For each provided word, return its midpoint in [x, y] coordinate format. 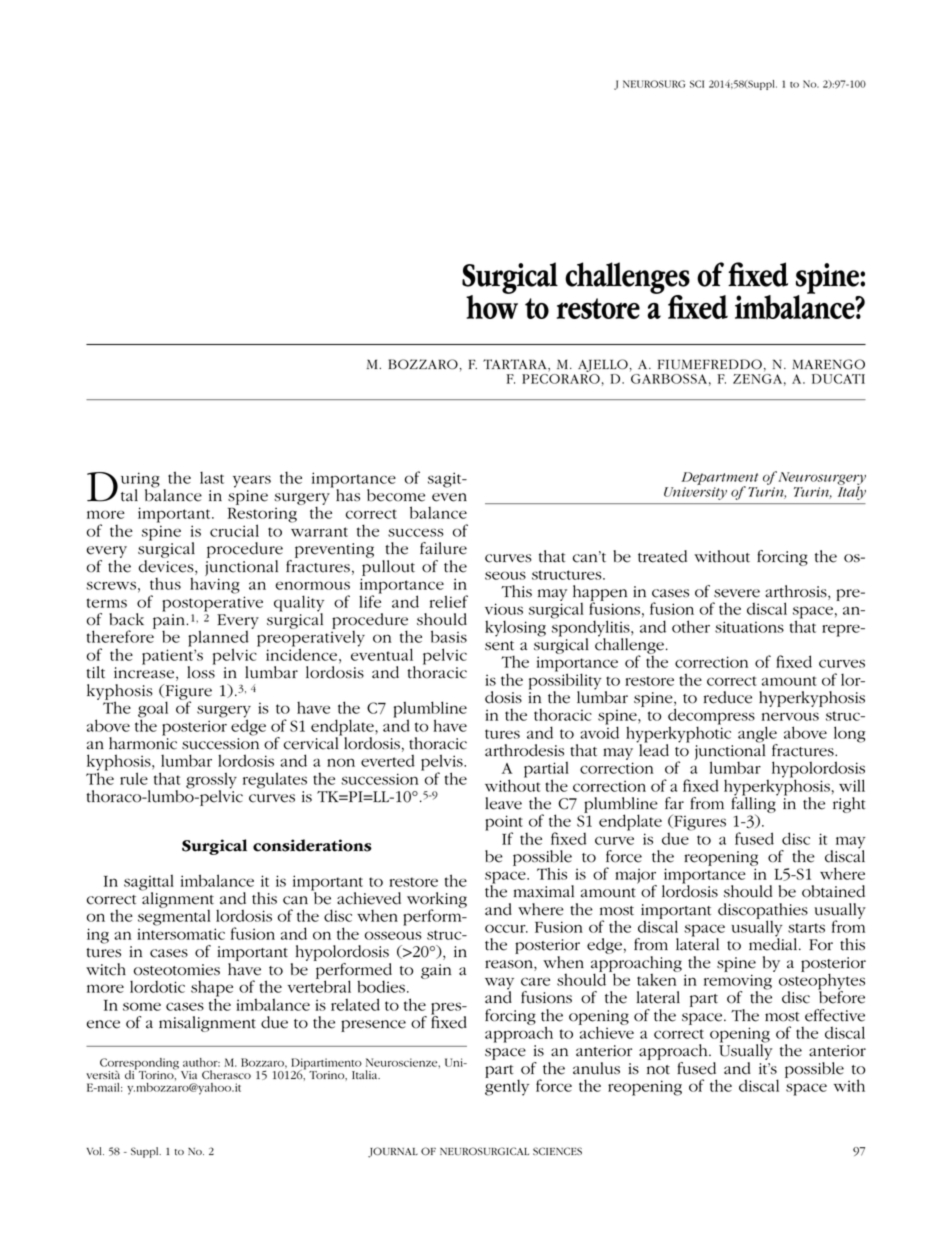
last [212, 478]
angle [758, 735]
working [437, 901]
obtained [833, 891]
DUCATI [838, 379]
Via [189, 1075]
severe [737, 593]
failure [443, 548]
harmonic [143, 742]
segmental [174, 918]
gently [507, 1086]
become [396, 495]
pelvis [443, 763]
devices [167, 567]
